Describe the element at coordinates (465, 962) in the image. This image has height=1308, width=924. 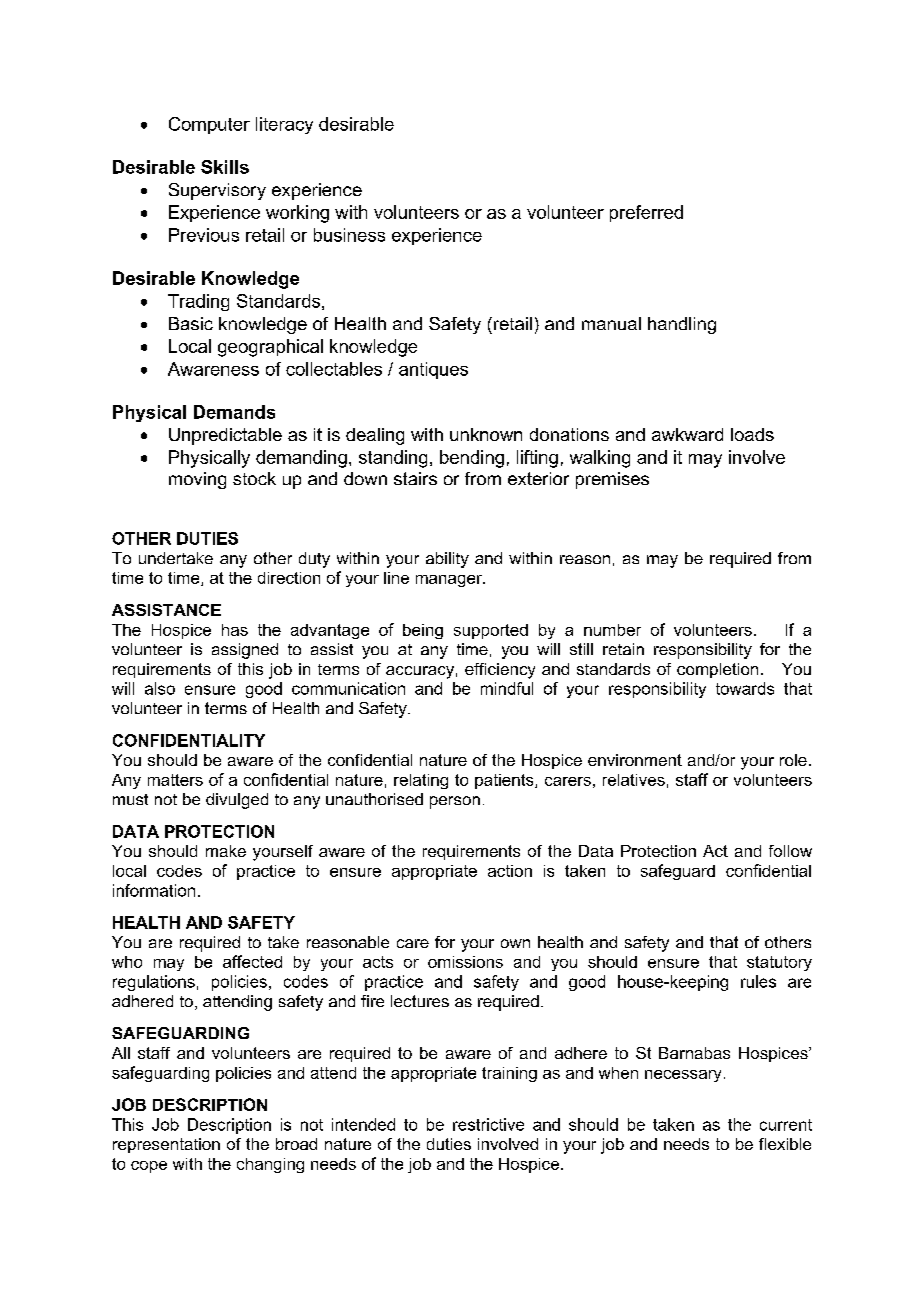
I see `omissions` at that location.
